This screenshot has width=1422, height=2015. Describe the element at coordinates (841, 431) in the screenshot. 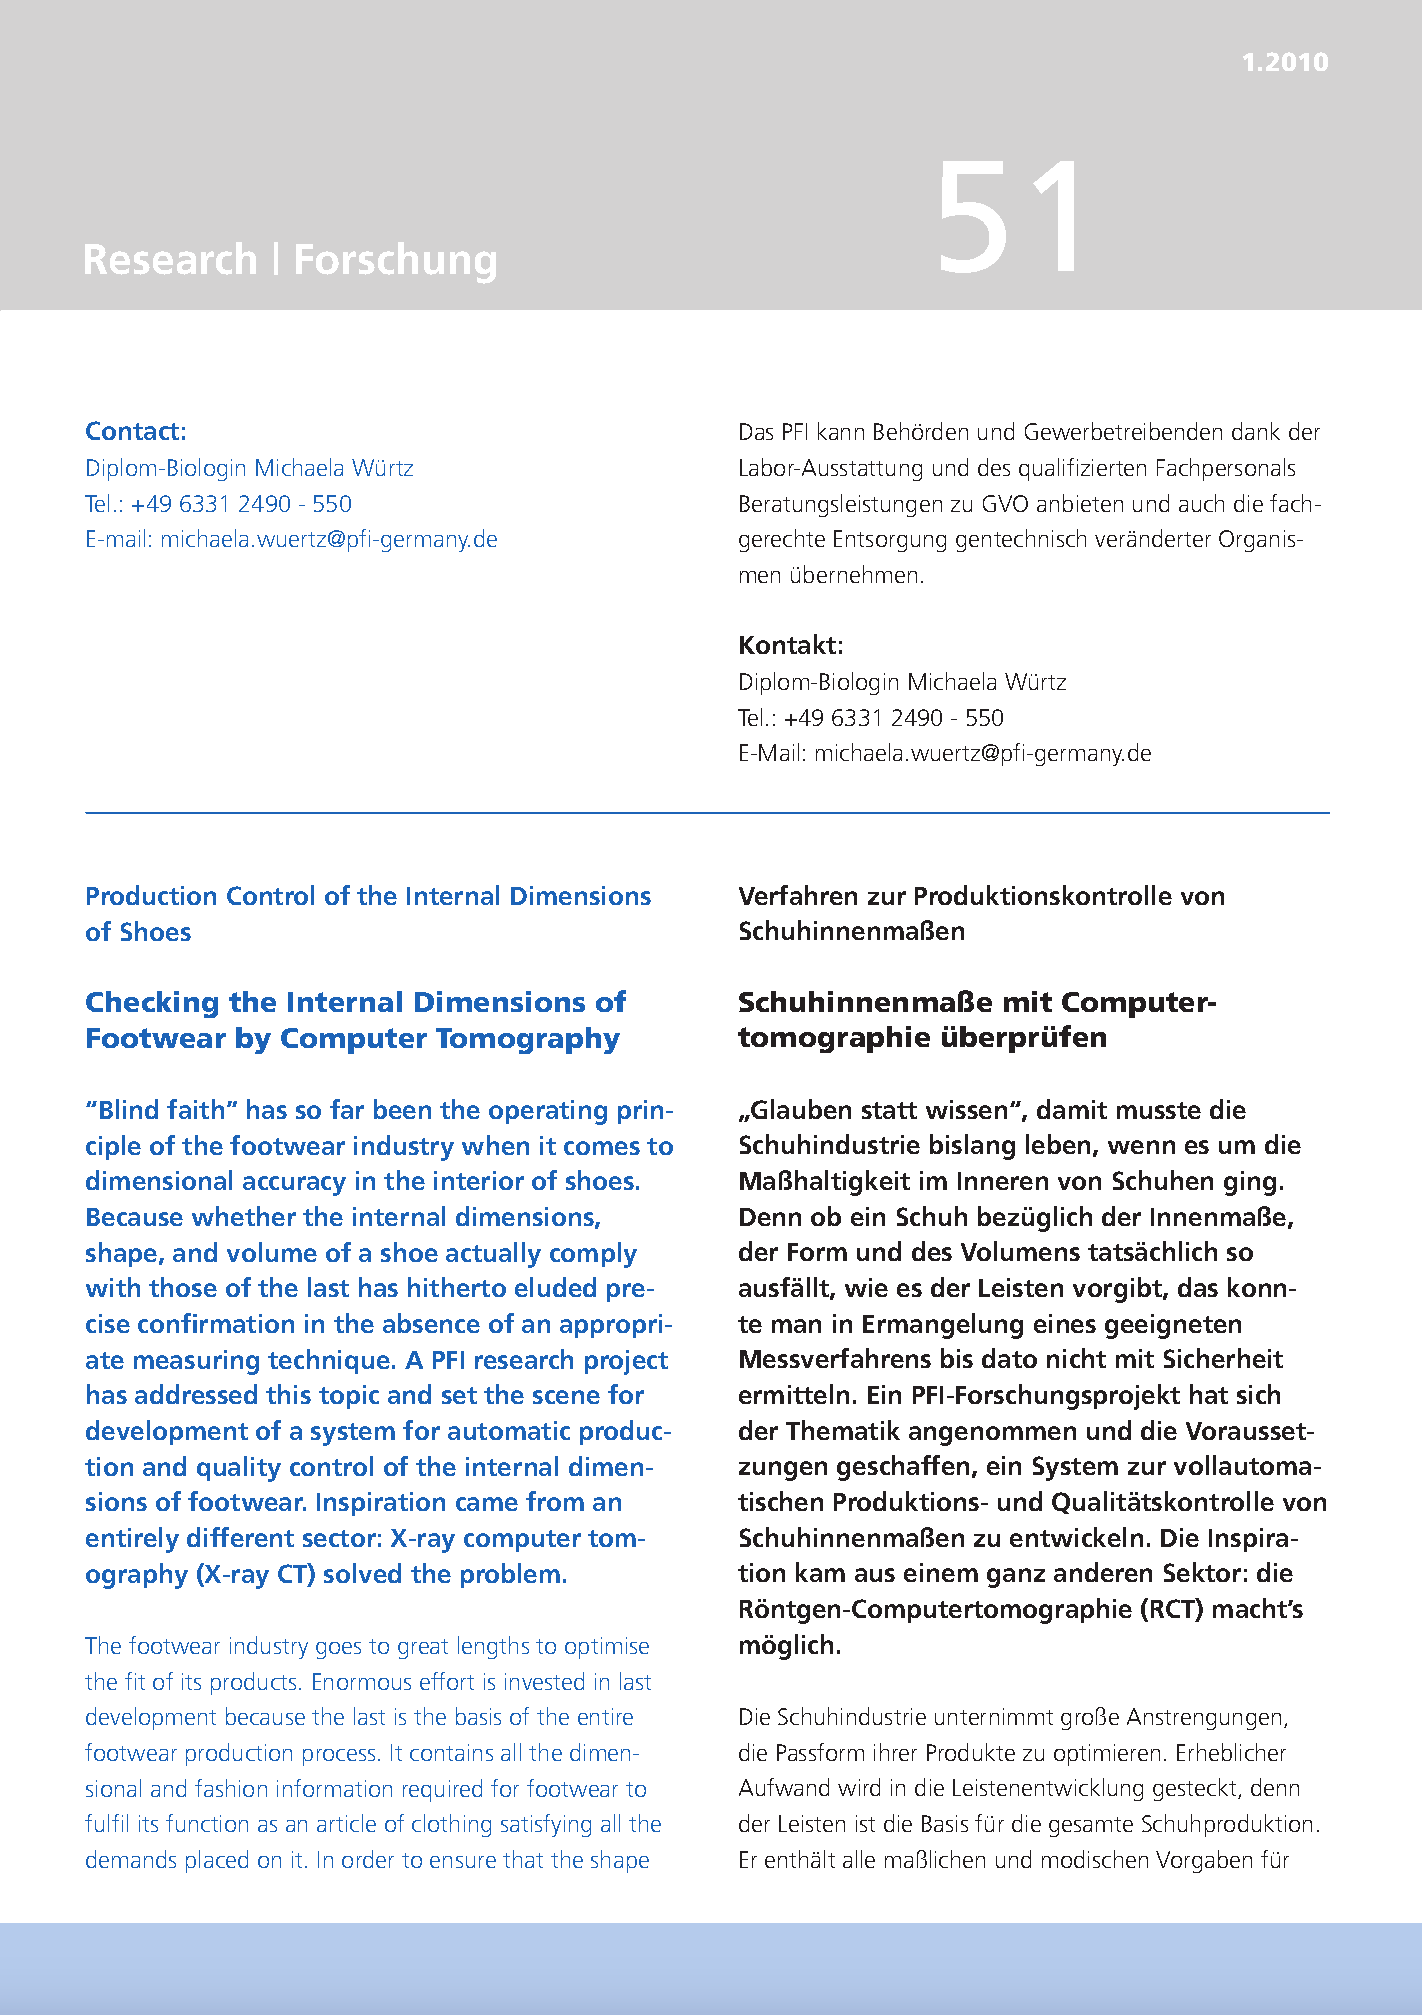

I see `kann` at that location.
